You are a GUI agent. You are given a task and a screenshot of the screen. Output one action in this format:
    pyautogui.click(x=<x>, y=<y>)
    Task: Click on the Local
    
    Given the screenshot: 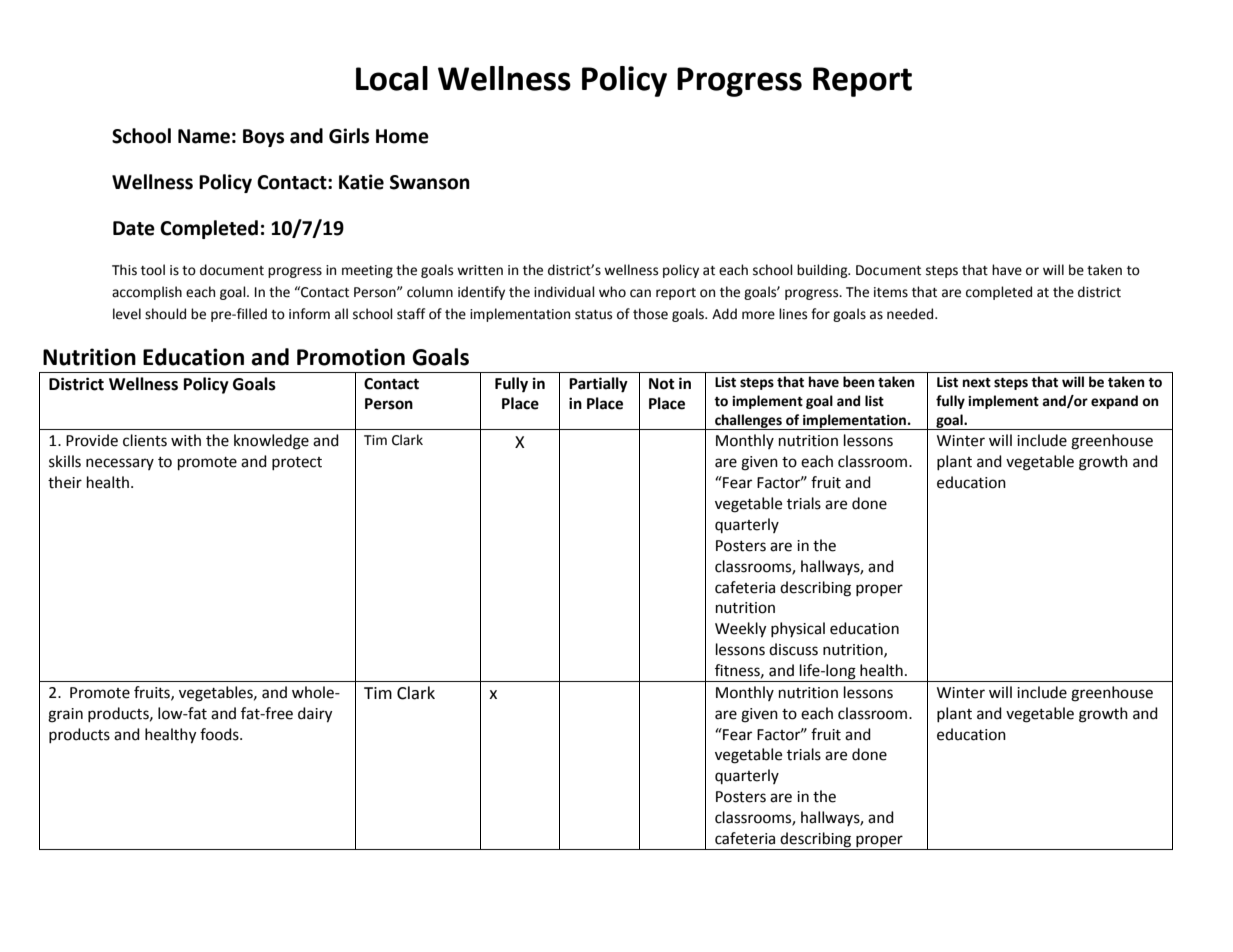 What is the action you would take?
    pyautogui.click(x=392, y=78)
